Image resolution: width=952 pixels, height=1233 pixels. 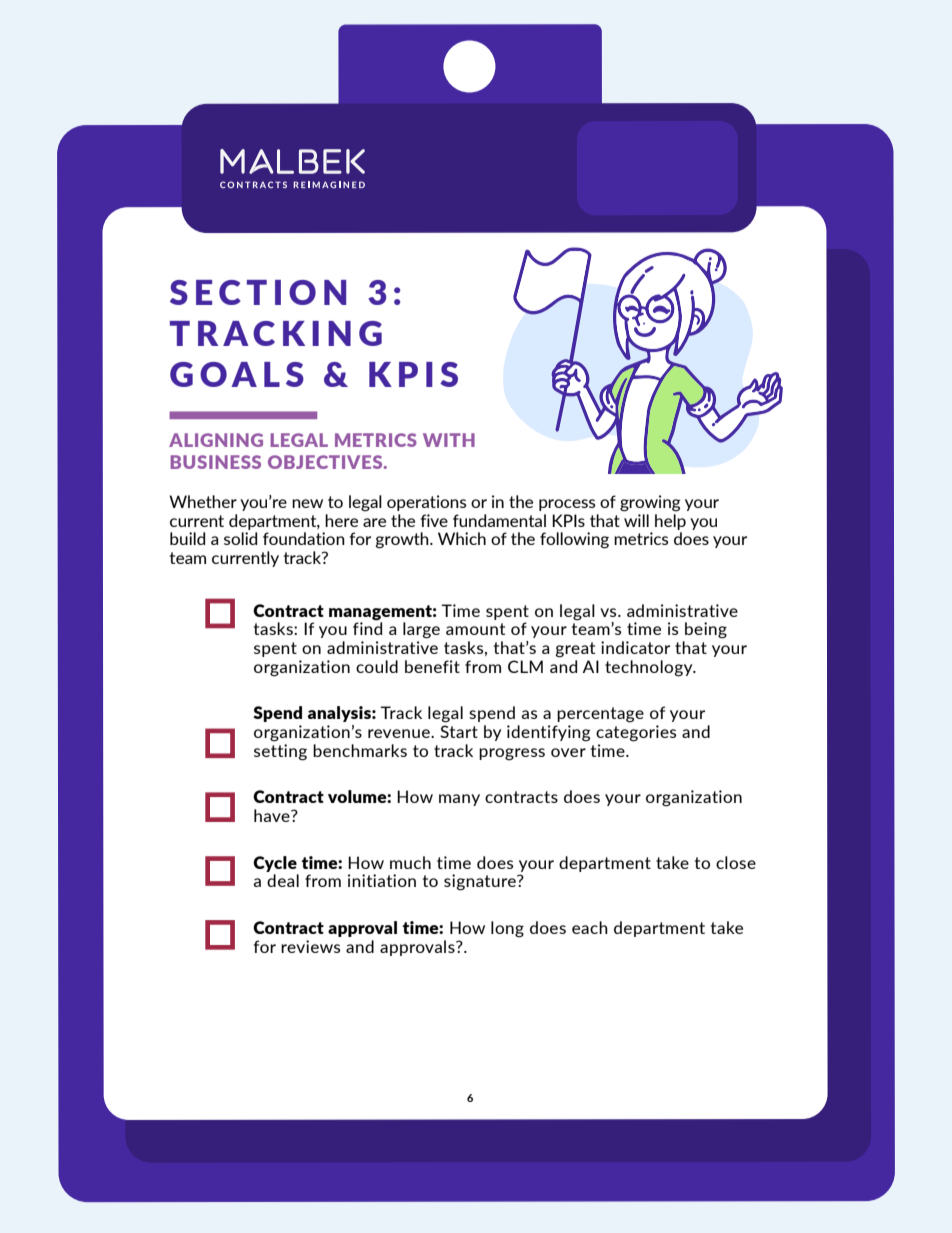 I want to click on GOALS, so click(x=237, y=374).
